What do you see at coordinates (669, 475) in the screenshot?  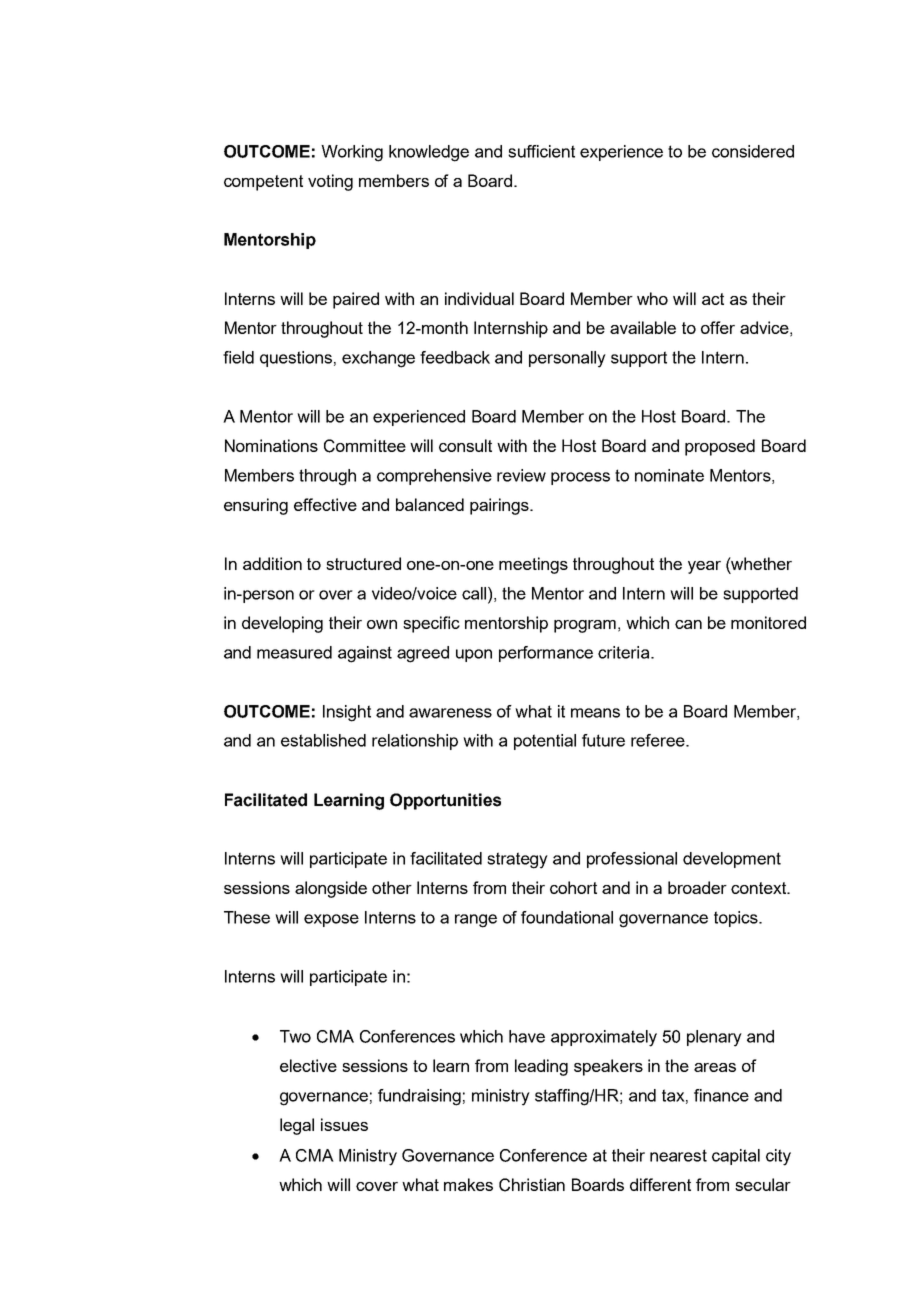 I see `nominate` at bounding box center [669, 475].
